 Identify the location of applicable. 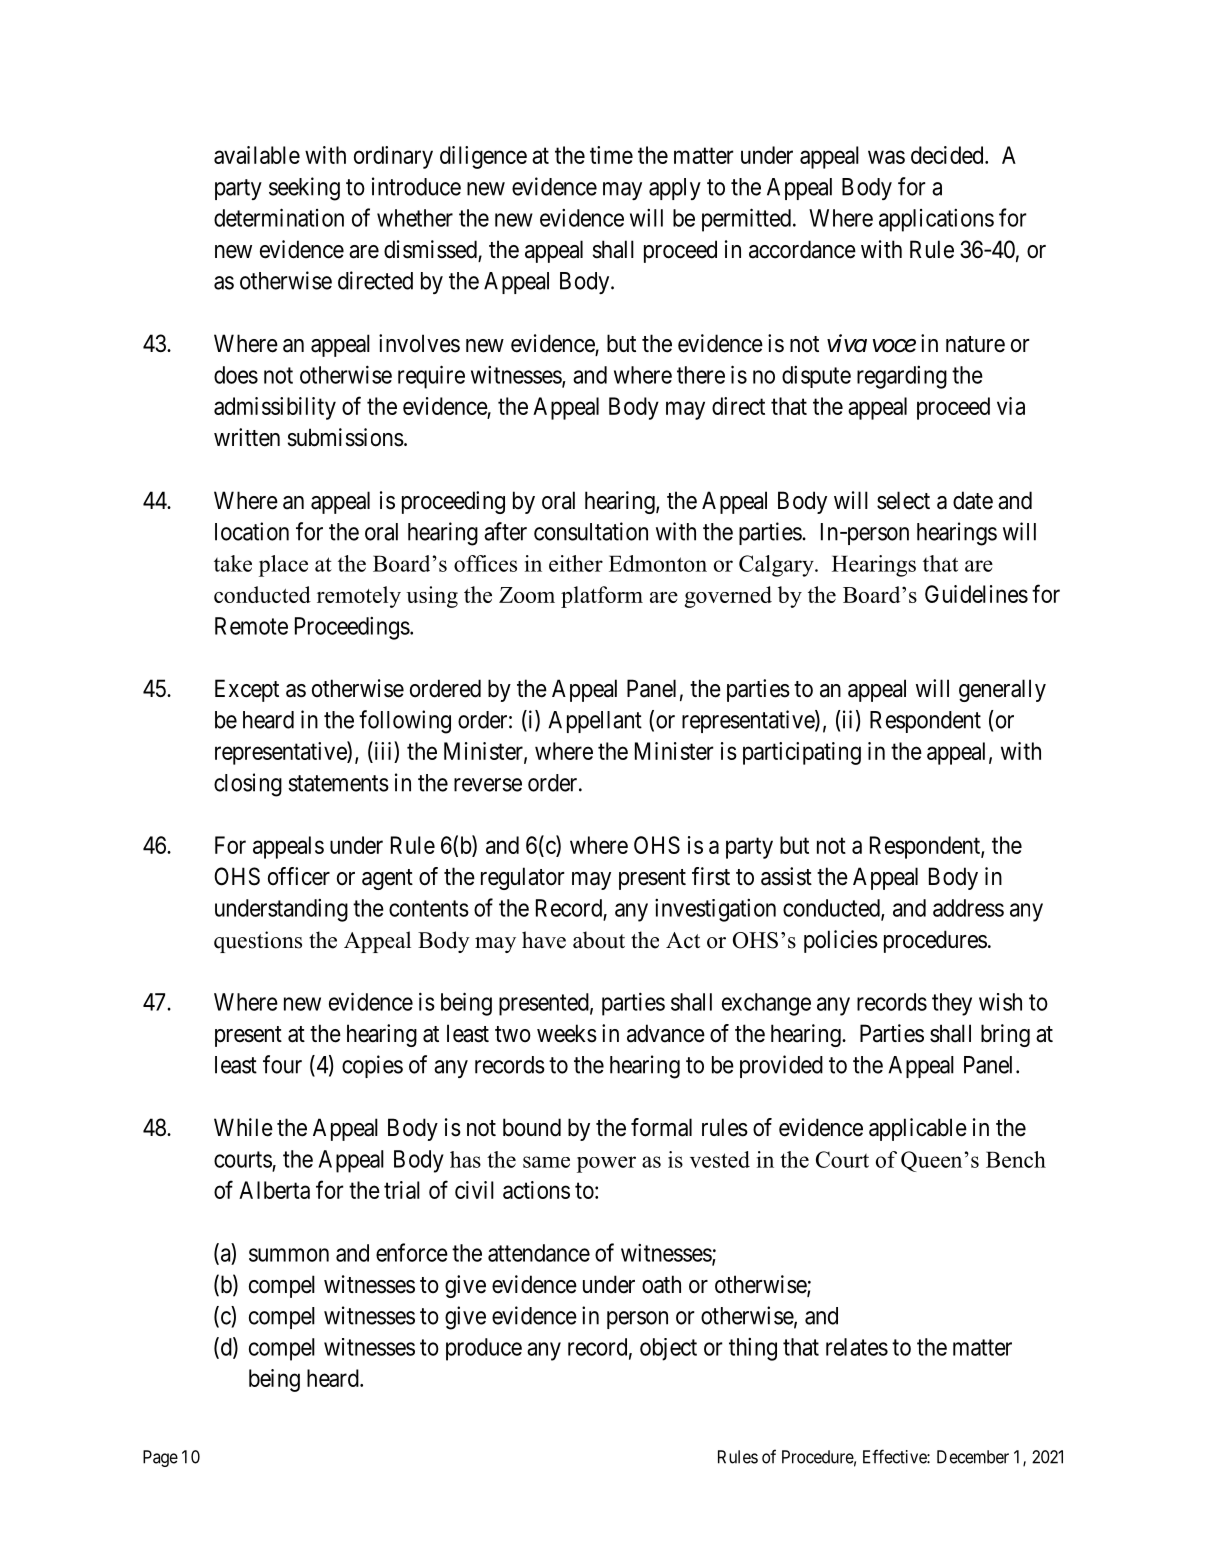
(918, 1129).
